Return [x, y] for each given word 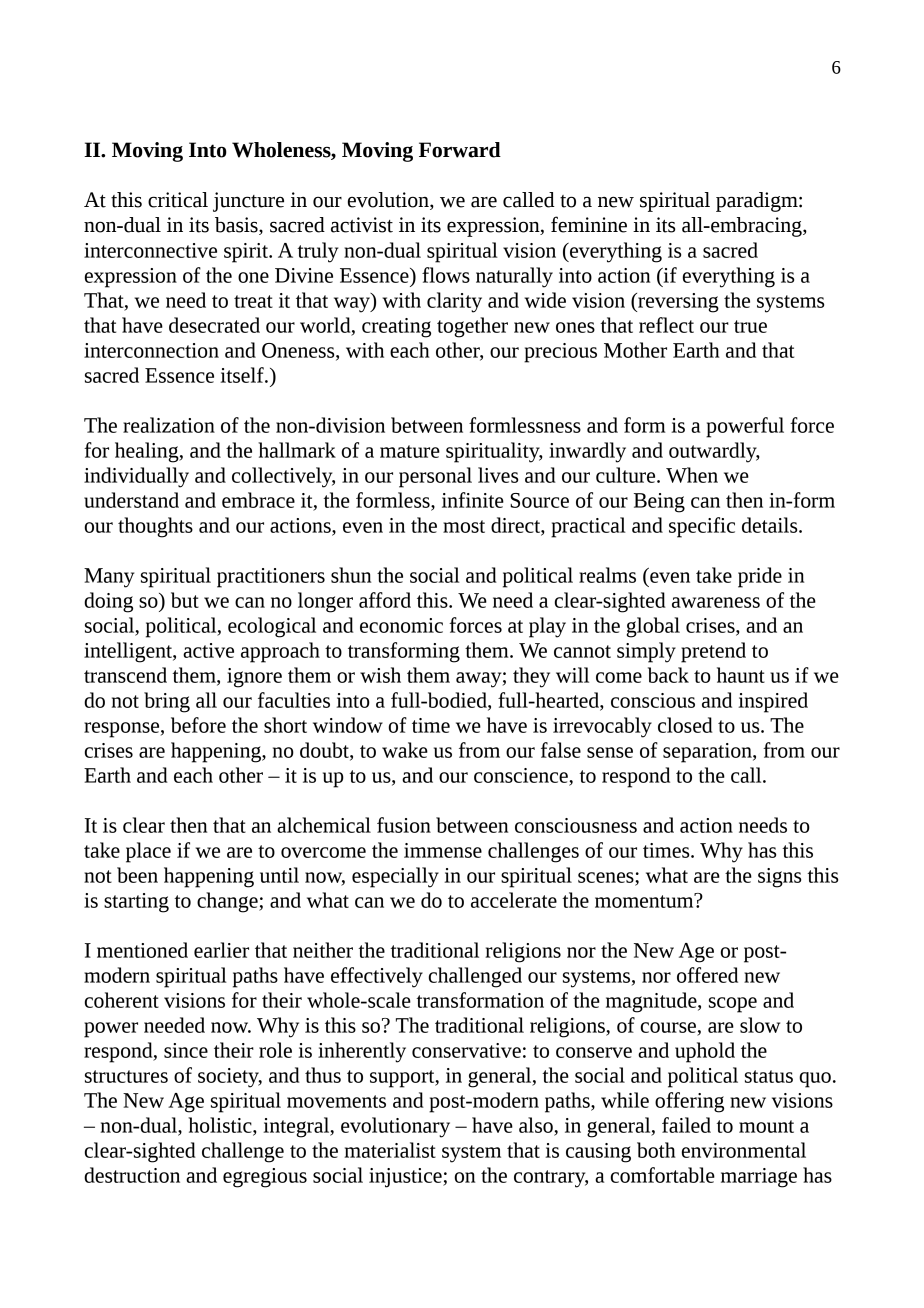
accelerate [514, 900]
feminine [589, 224]
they [531, 677]
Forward [460, 150]
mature [410, 451]
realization [169, 425]
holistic [221, 1126]
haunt [741, 675]
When [692, 475]
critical [178, 200]
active [208, 650]
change [228, 902]
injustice [406, 1178]
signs [779, 878]
